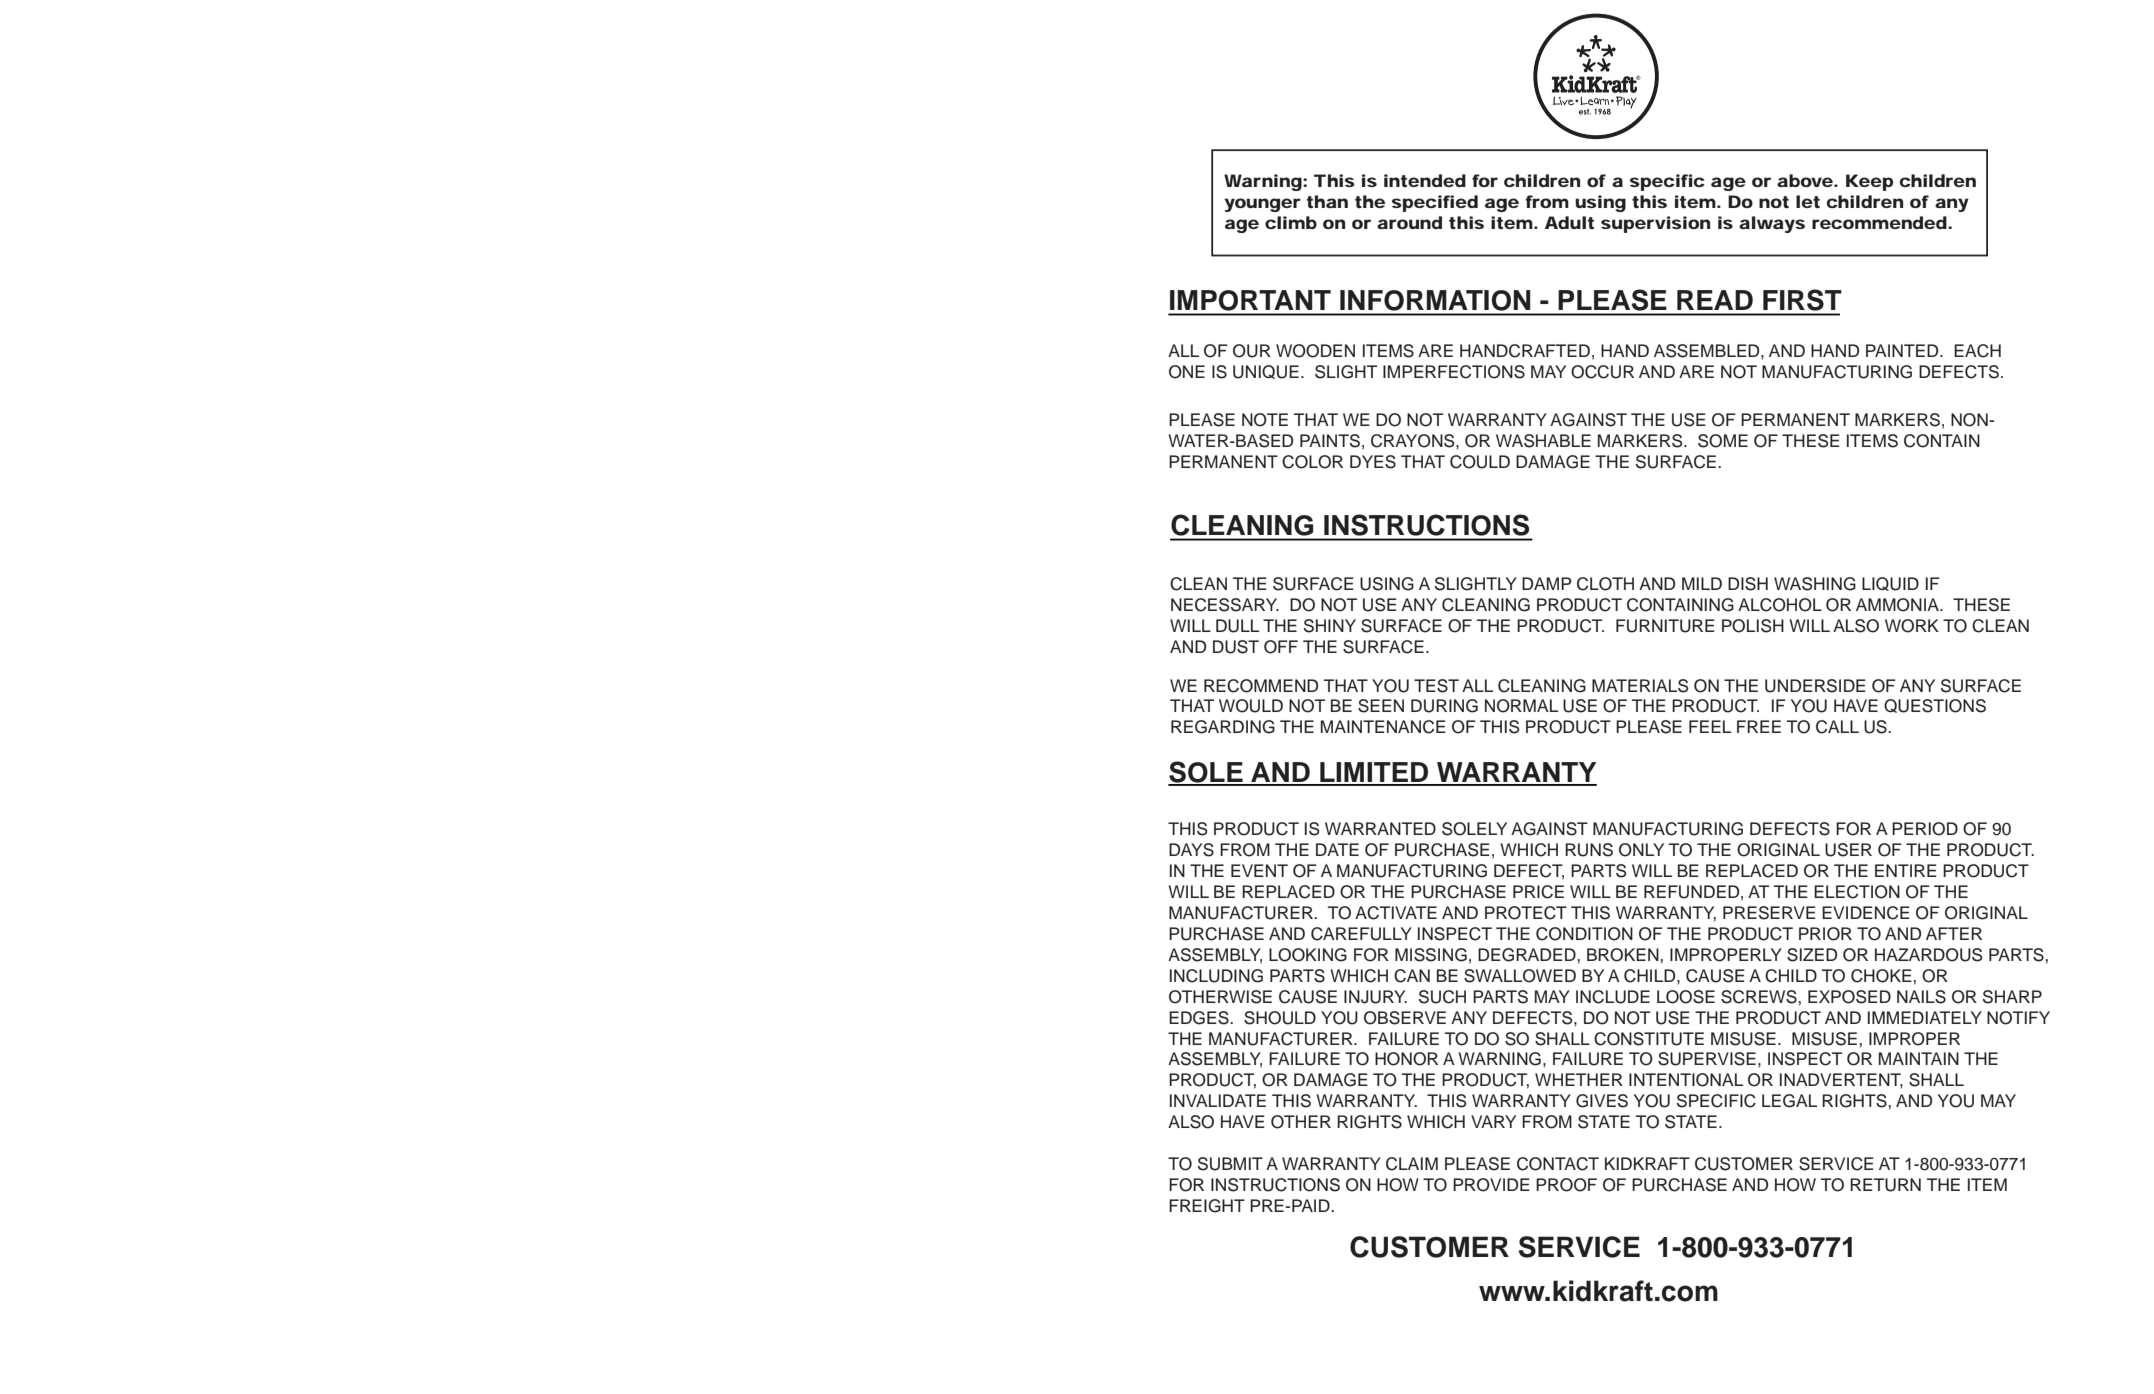 The image size is (2154, 1394). I want to click on Keep, so click(1869, 182).
